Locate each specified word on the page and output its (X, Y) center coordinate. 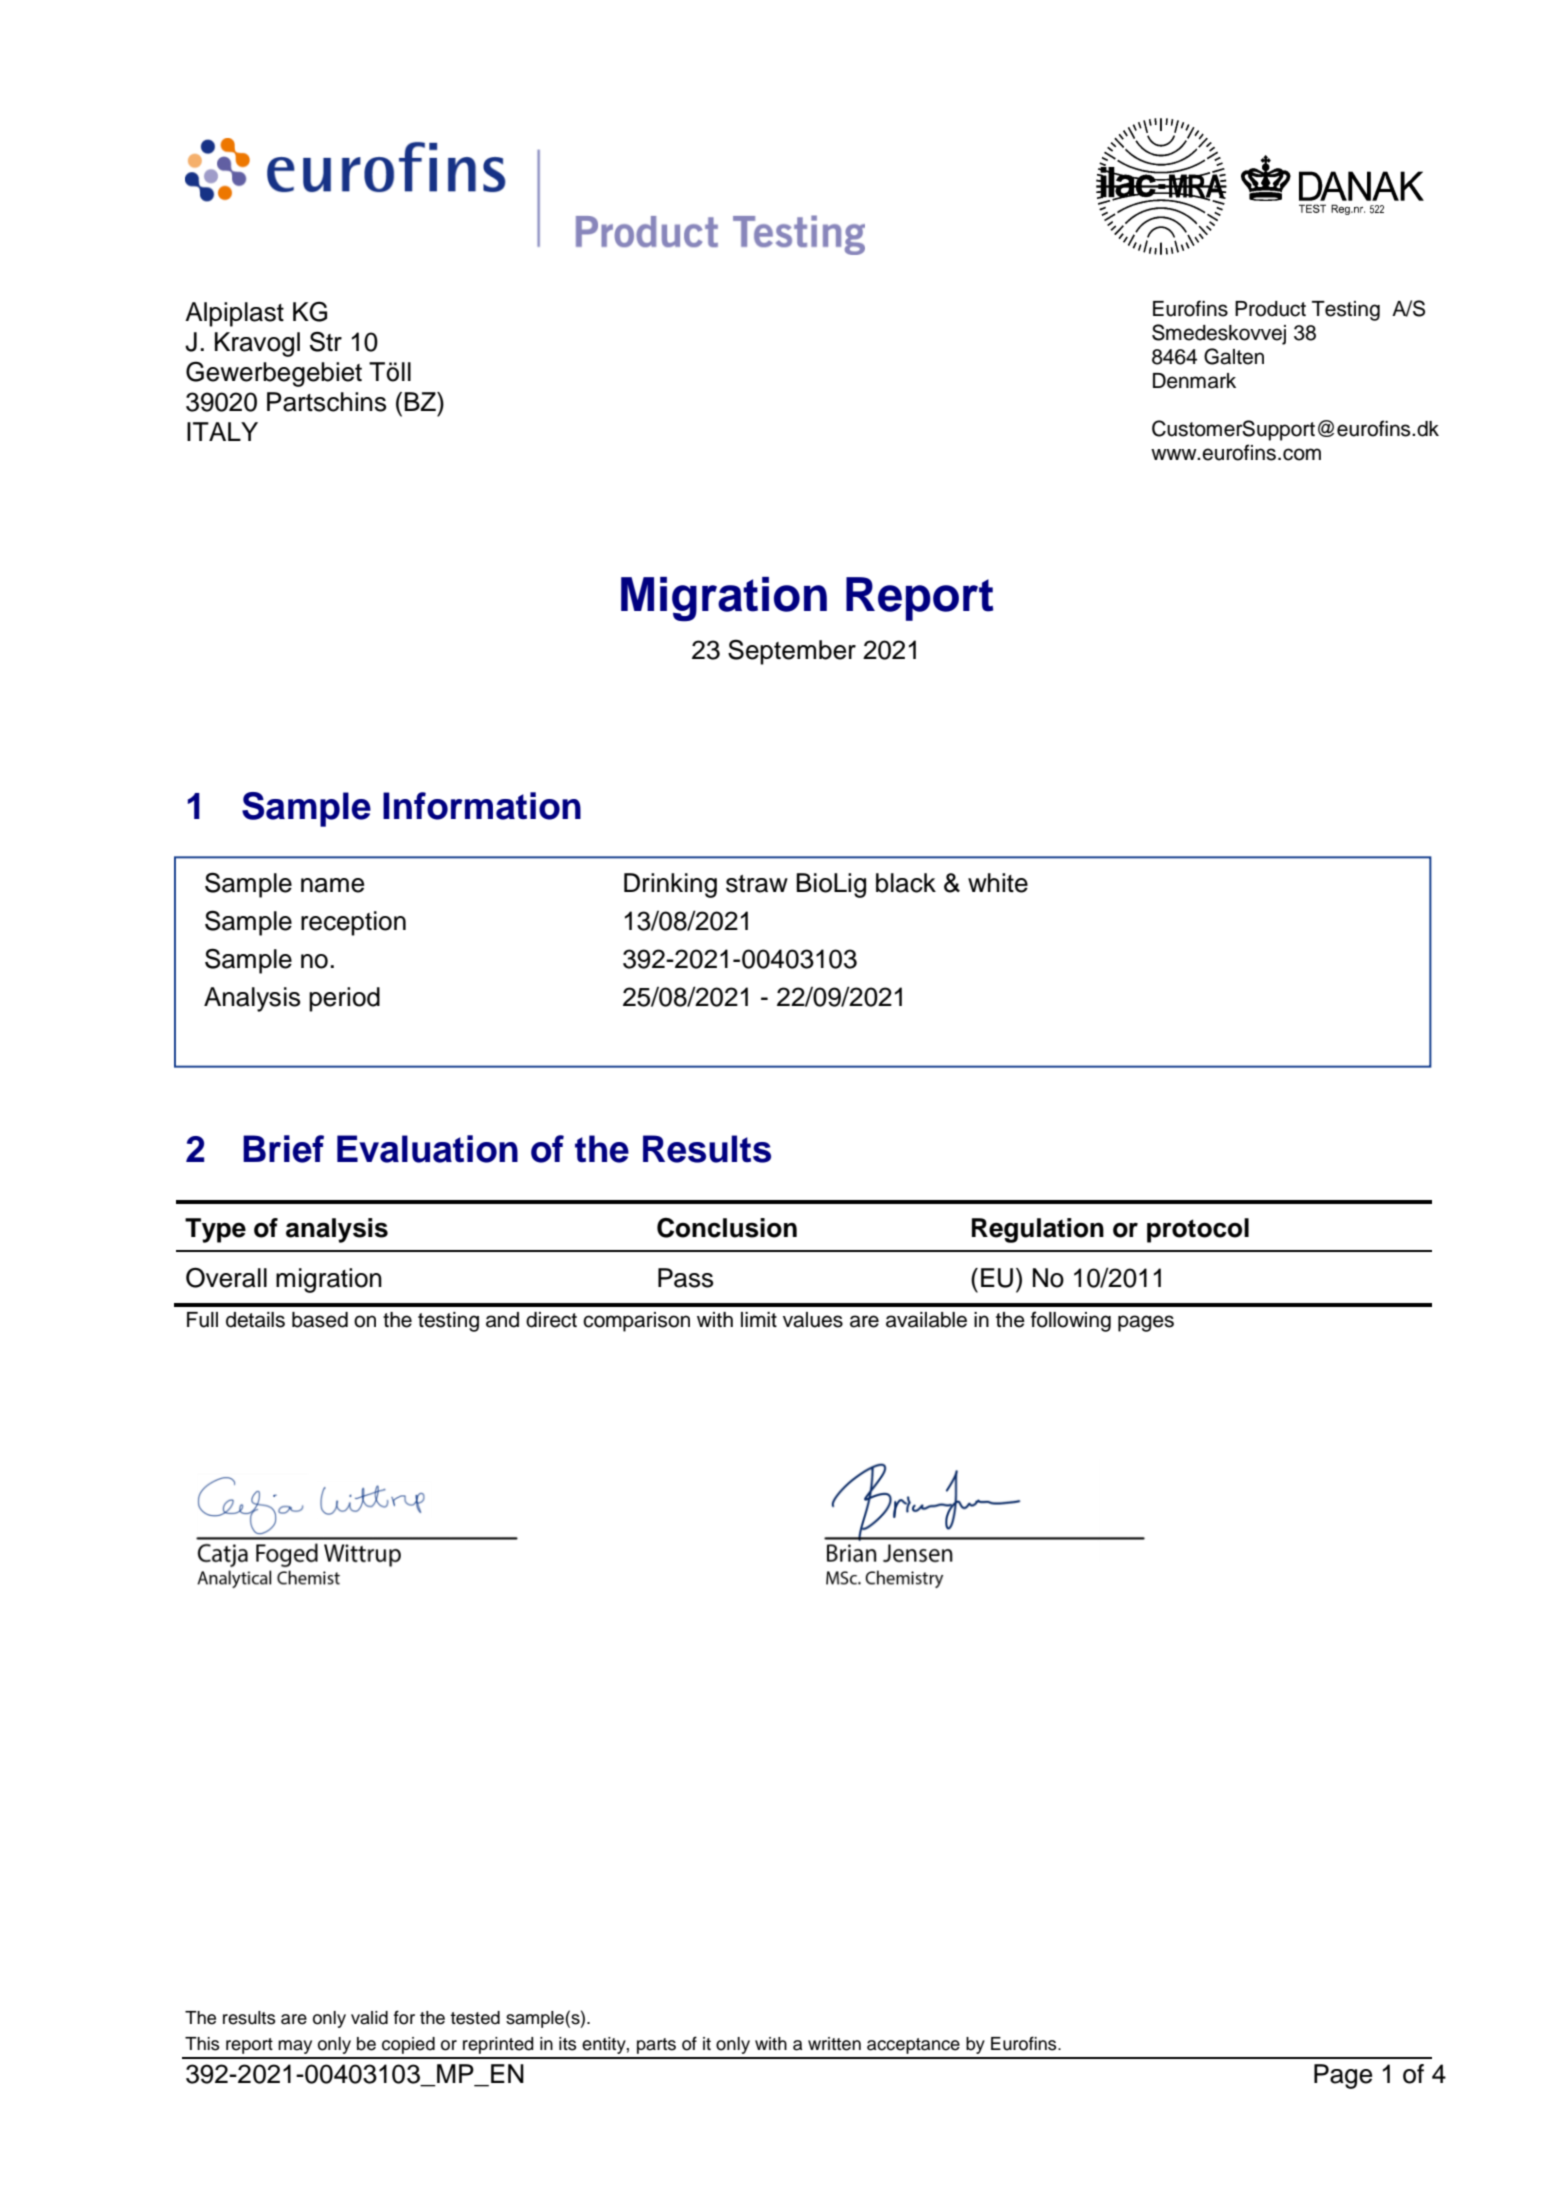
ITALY (222, 431)
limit (759, 1319)
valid (369, 2018)
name (332, 885)
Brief (283, 1149)
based (320, 1320)
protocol (1198, 1230)
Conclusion (727, 1228)
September (792, 652)
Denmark (1194, 381)
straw (757, 884)
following (1071, 1321)
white (998, 883)
